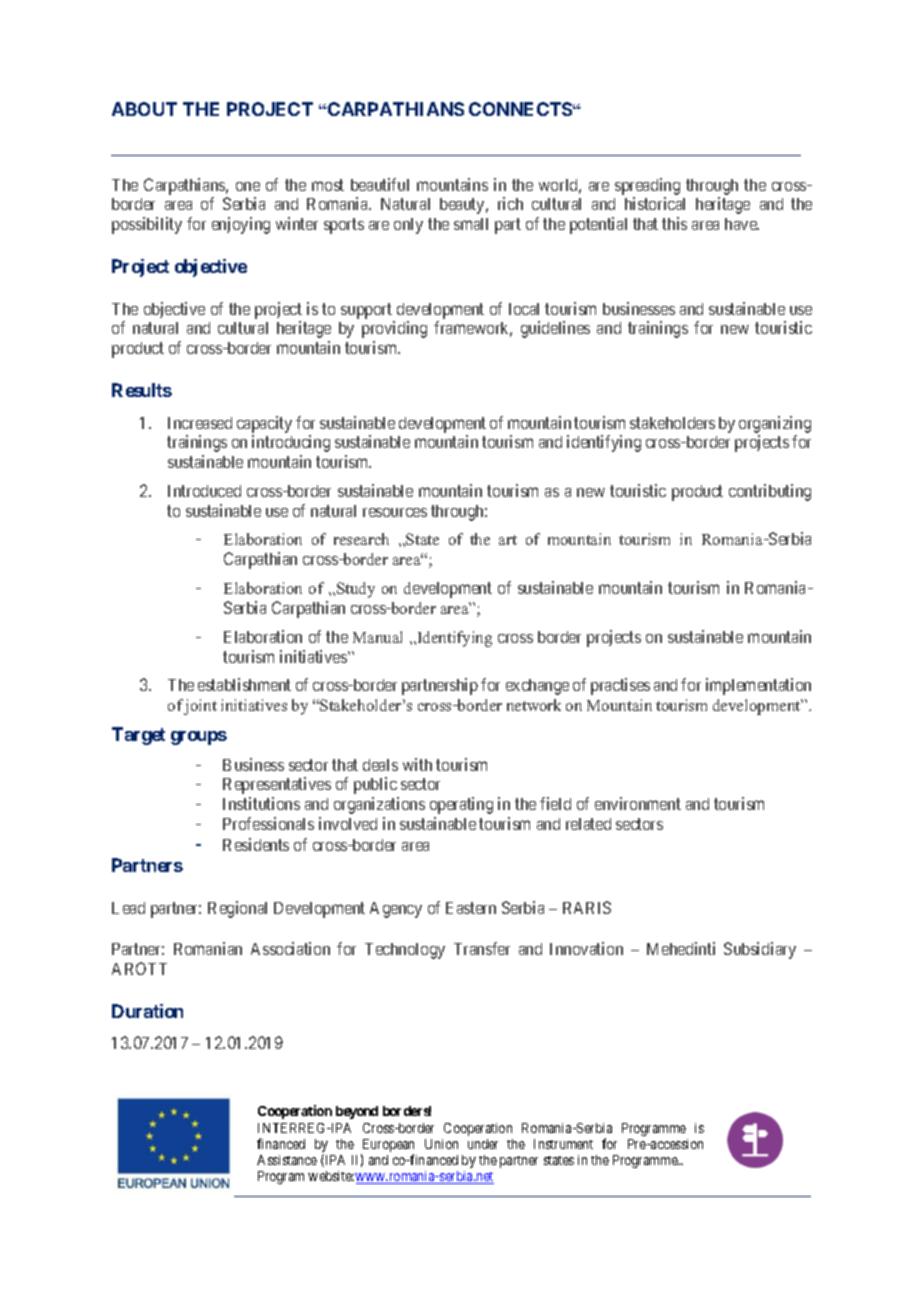 This screenshot has width=924, height=1308. What do you see at coordinates (395, 512) in the screenshot?
I see `resources` at bounding box center [395, 512].
